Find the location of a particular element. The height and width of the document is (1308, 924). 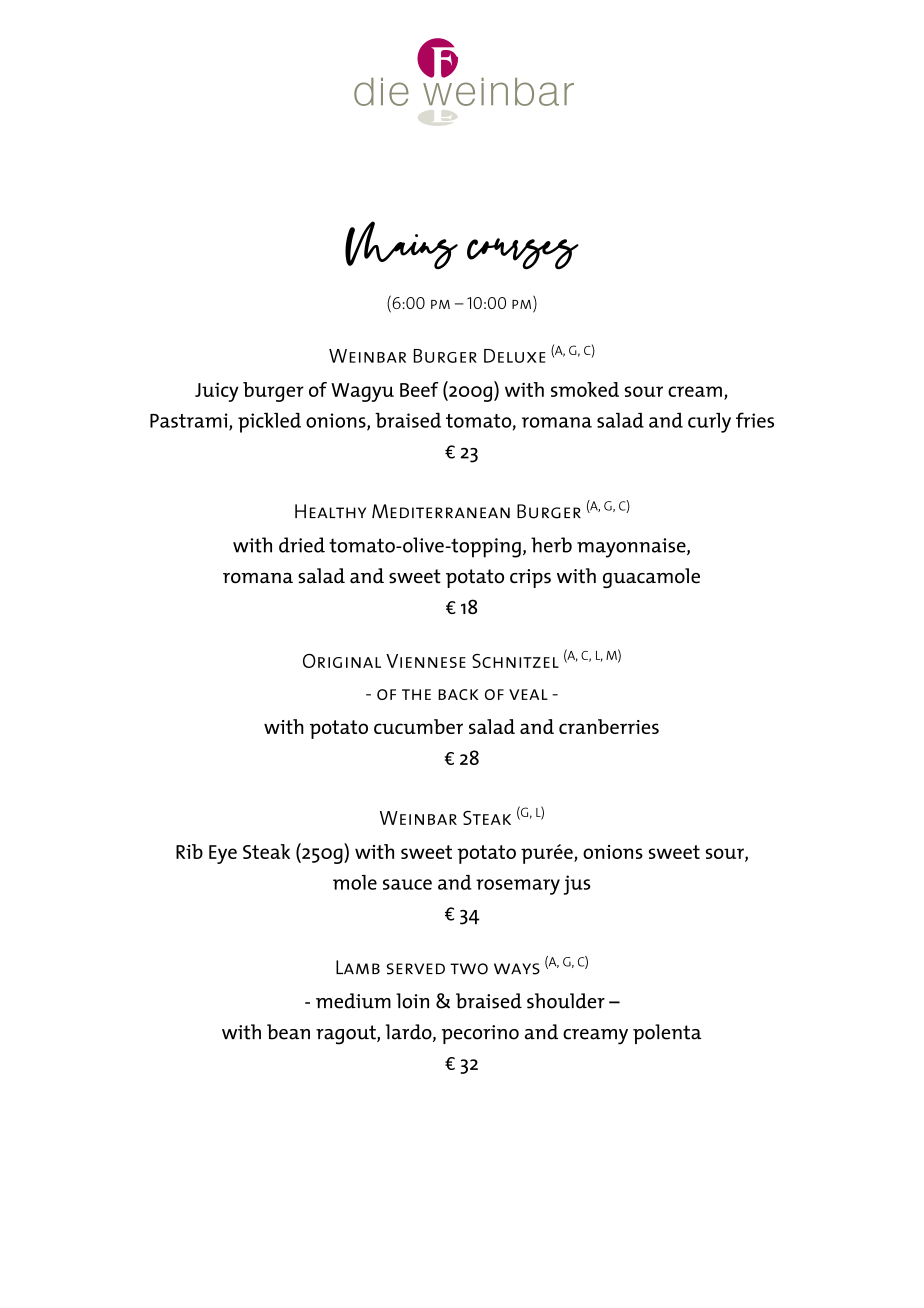

Beef is located at coordinates (419, 389).
